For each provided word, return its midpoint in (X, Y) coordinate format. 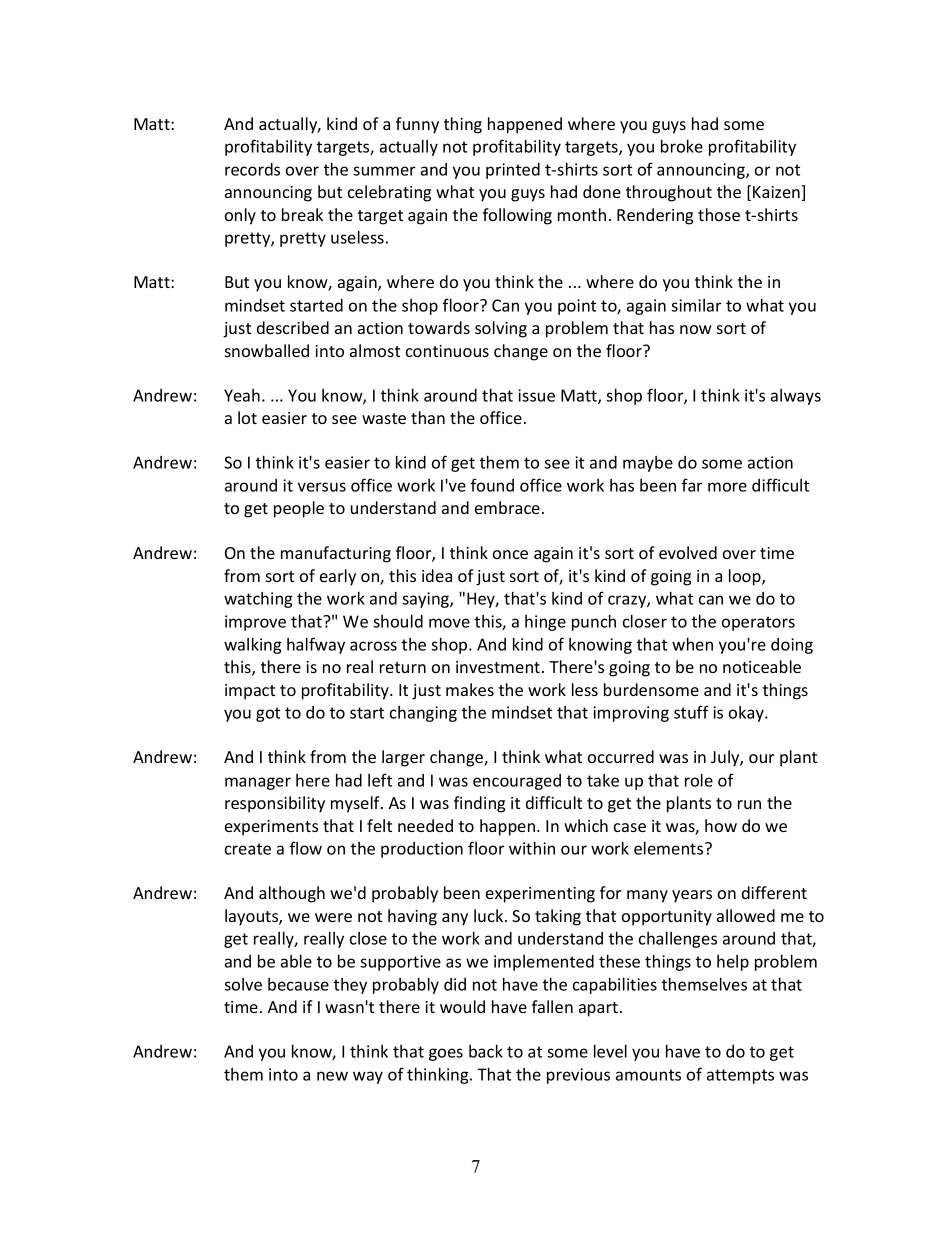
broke (682, 146)
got (268, 714)
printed (513, 171)
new (332, 1076)
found (492, 485)
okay (747, 714)
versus (322, 487)
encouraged (517, 782)
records (252, 169)
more (727, 487)
